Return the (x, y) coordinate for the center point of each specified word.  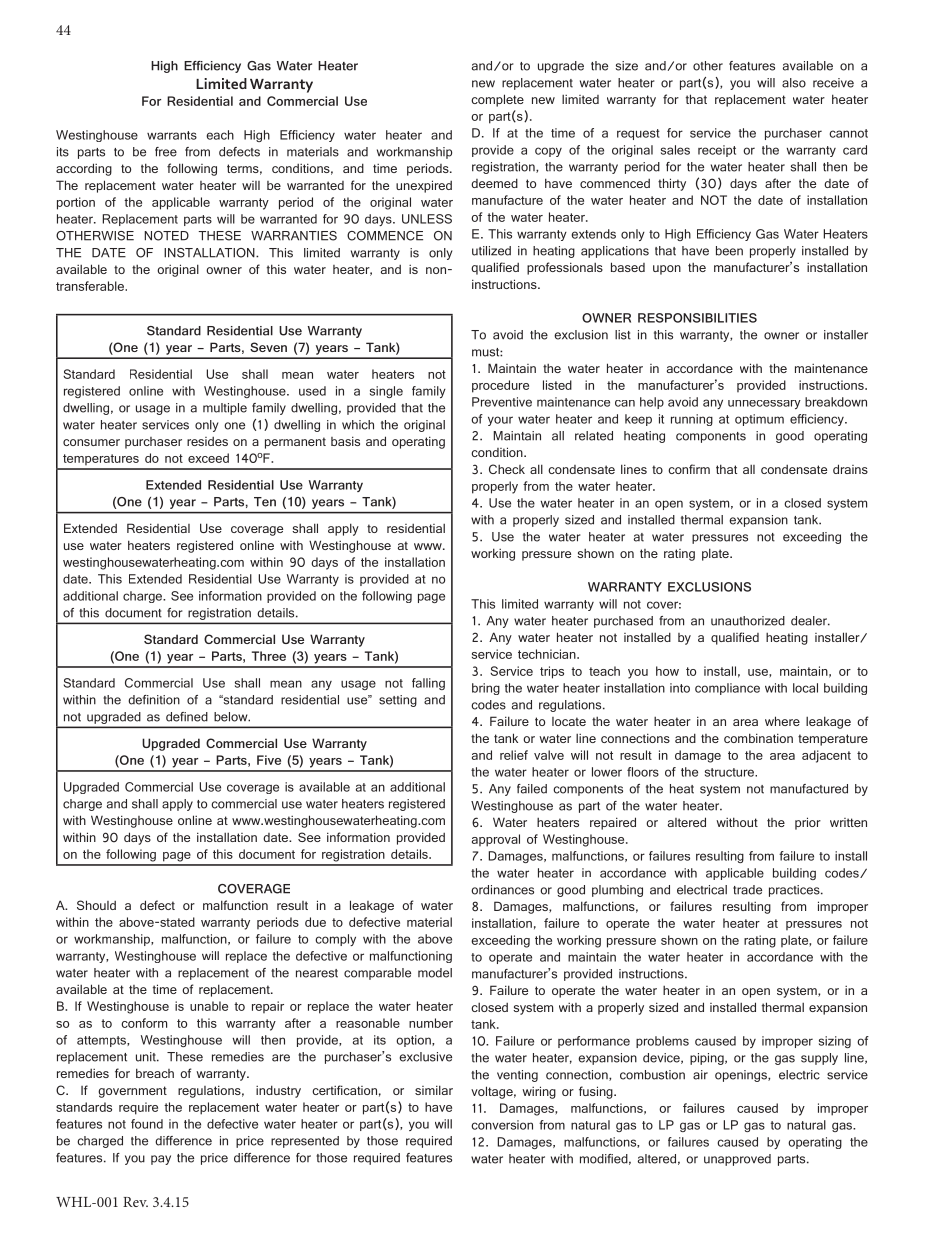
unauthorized (748, 621)
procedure (500, 386)
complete (497, 100)
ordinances (502, 890)
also (794, 83)
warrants (172, 135)
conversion (502, 1125)
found (147, 1124)
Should (96, 905)
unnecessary (764, 404)
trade (747, 890)
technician (548, 654)
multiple (225, 409)
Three (269, 656)
